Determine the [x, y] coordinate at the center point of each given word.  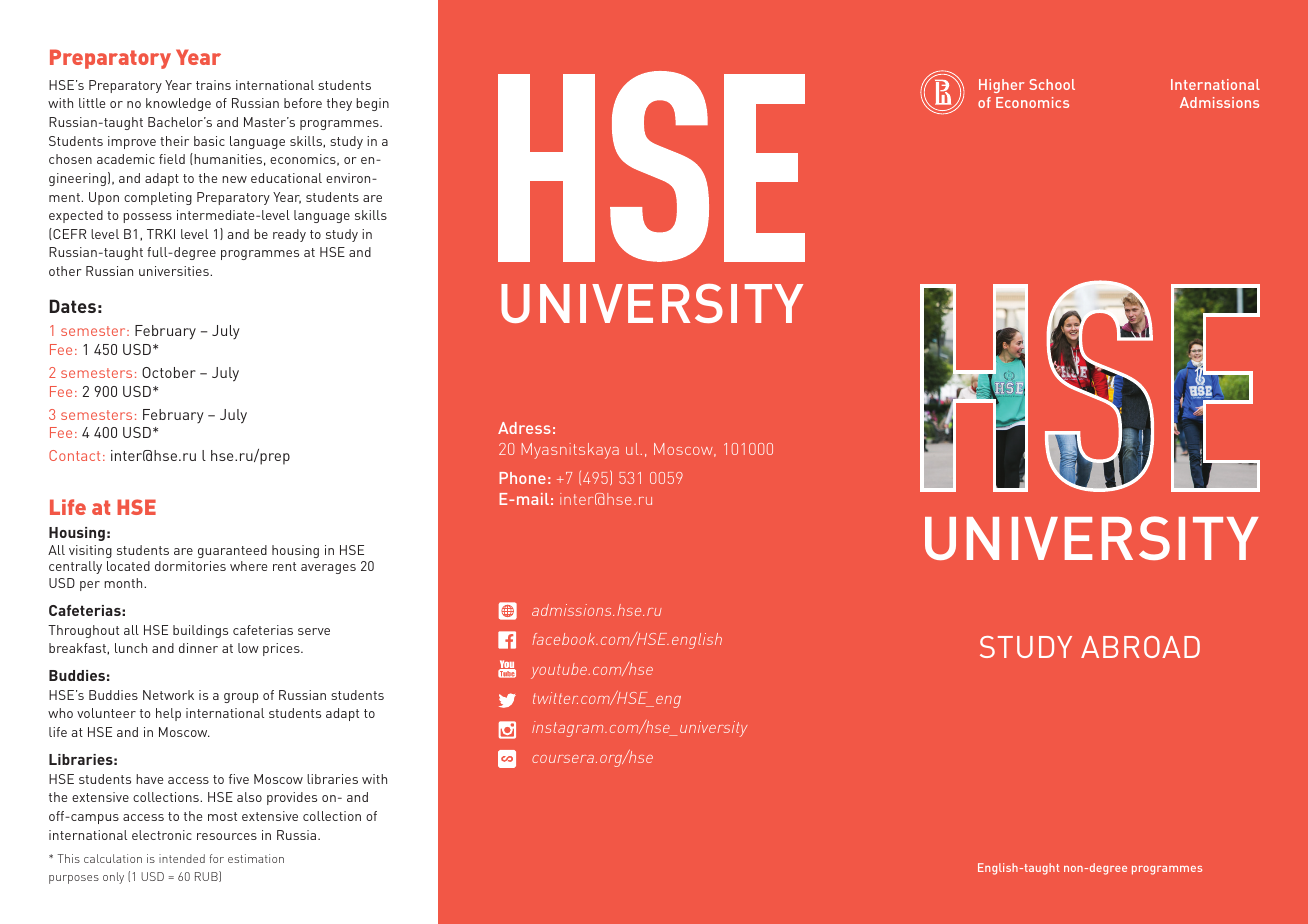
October [169, 372]
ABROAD [1140, 647]
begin [372, 104]
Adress [524, 428]
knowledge [178, 104]
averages [328, 569]
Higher [1001, 86]
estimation [256, 858]
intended [182, 858]
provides [292, 798]
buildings [200, 631]
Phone [523, 478]
